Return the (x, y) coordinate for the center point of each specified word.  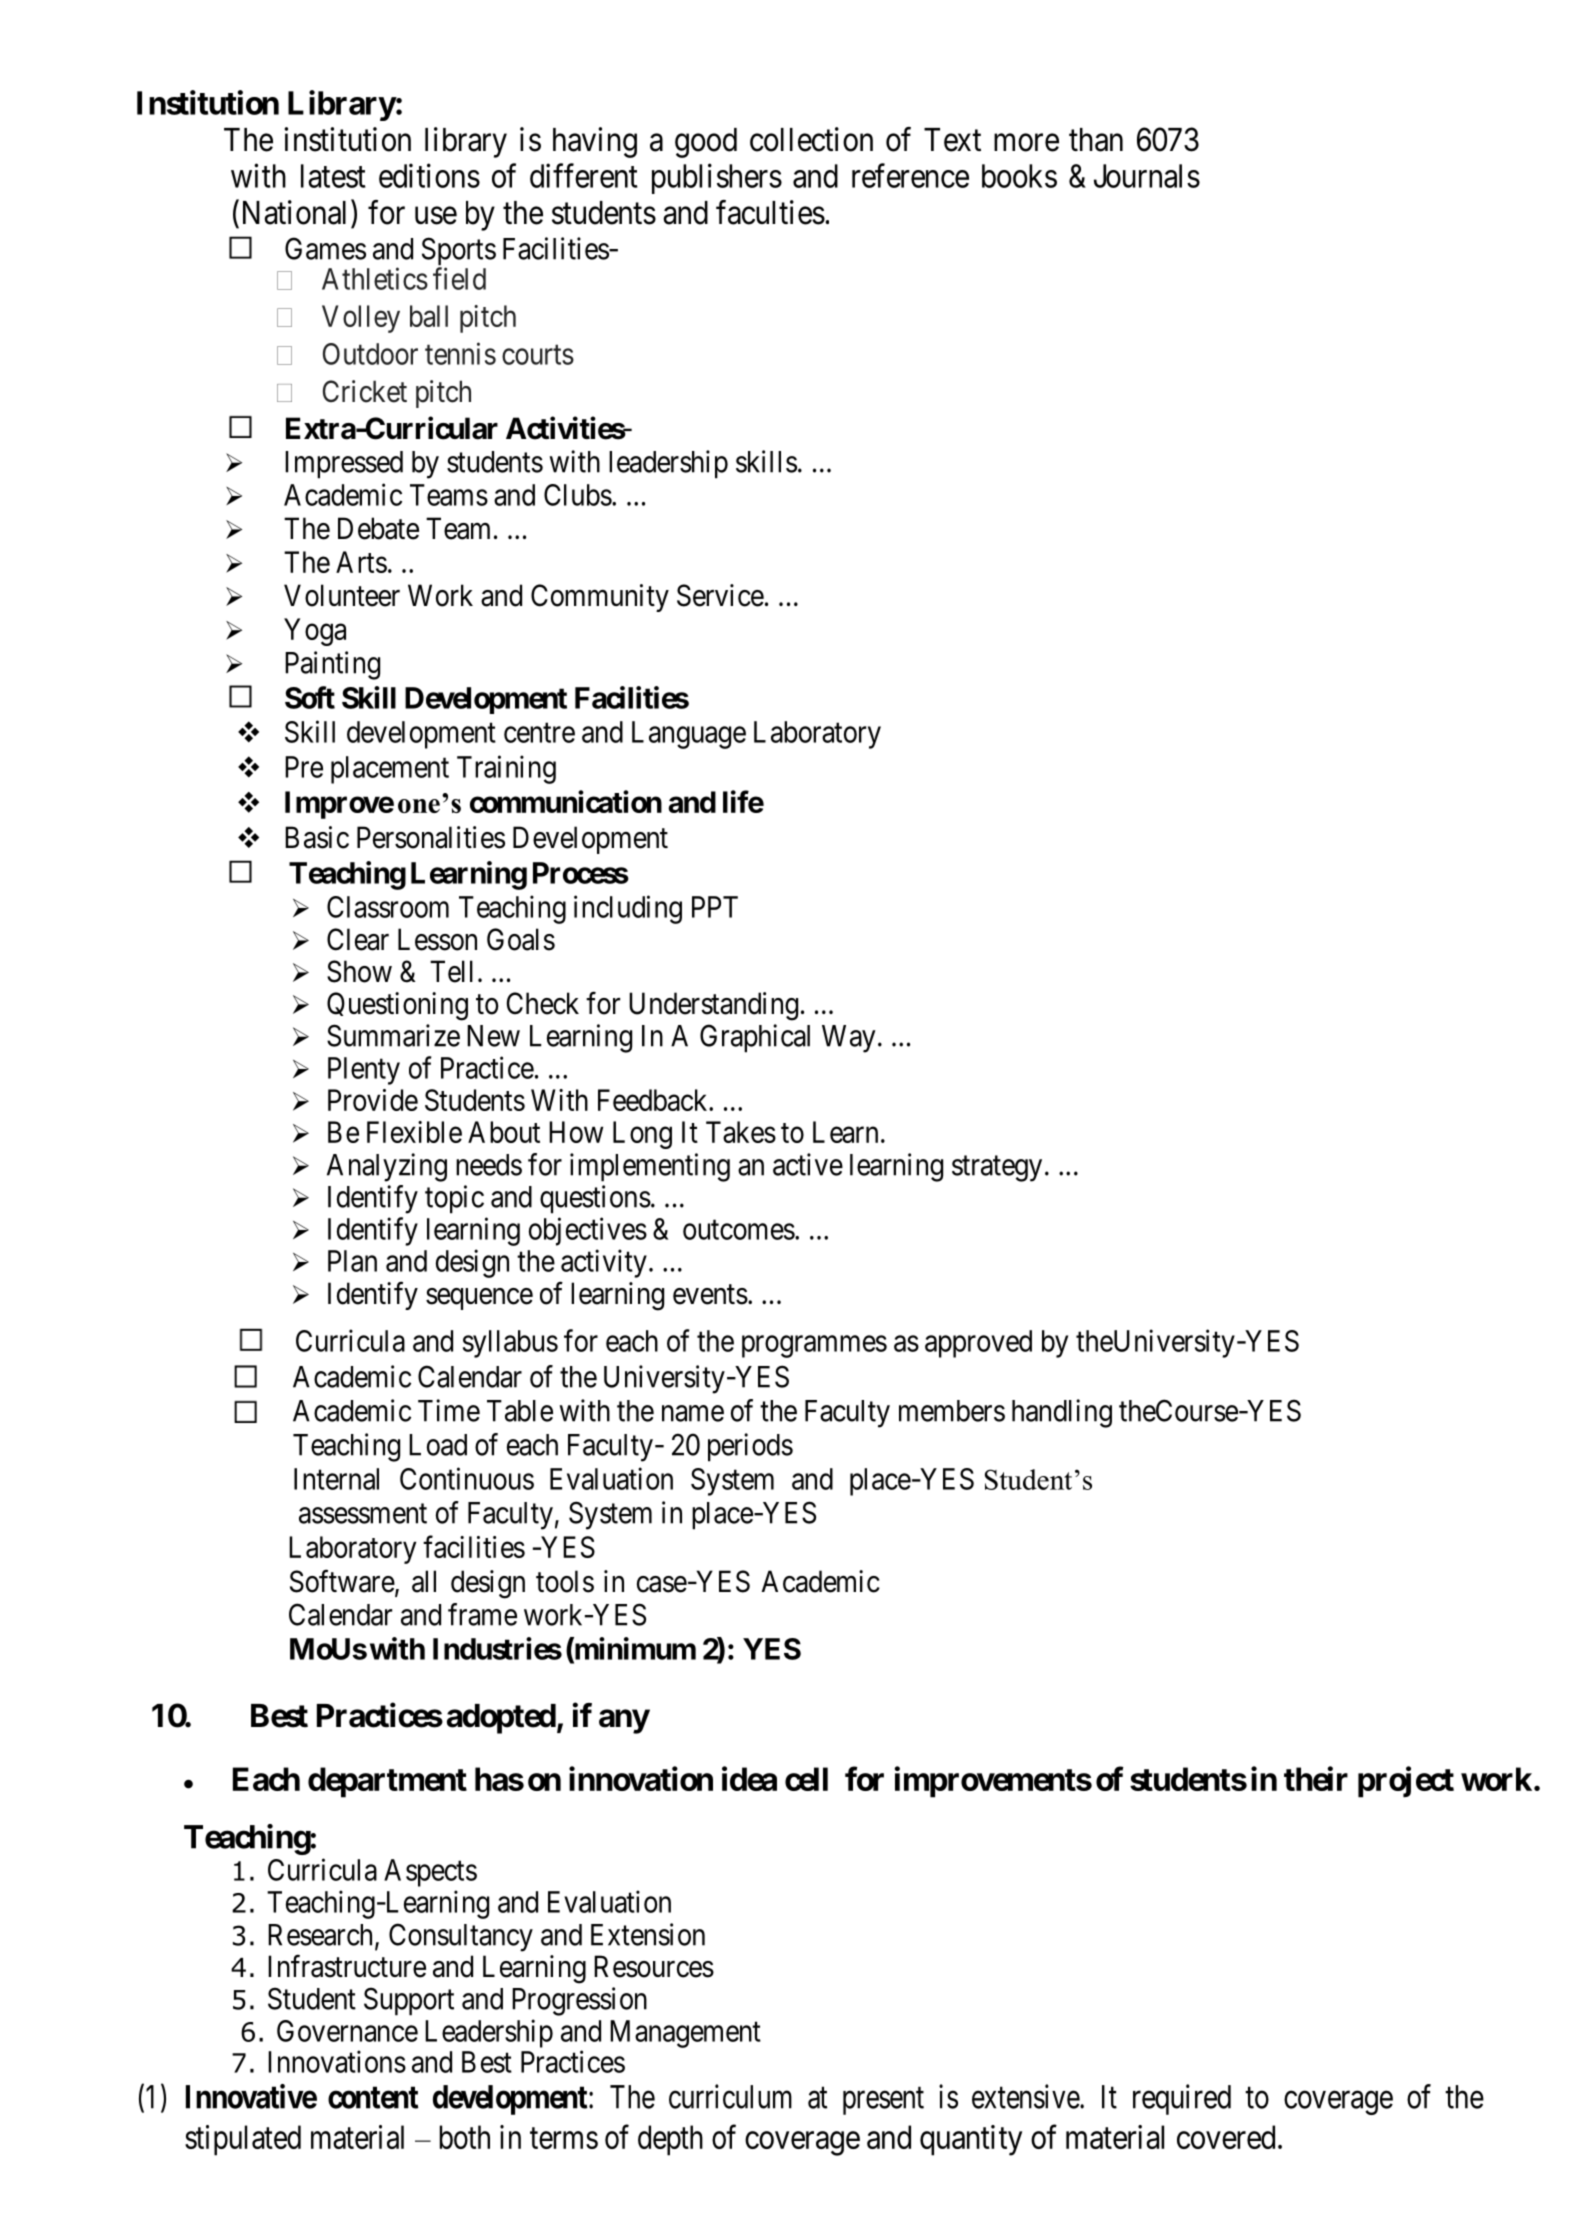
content (373, 2097)
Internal (336, 1479)
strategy (997, 1169)
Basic (317, 837)
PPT (715, 907)
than (1096, 140)
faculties (770, 212)
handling (1062, 1413)
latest (333, 176)
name (693, 1413)
